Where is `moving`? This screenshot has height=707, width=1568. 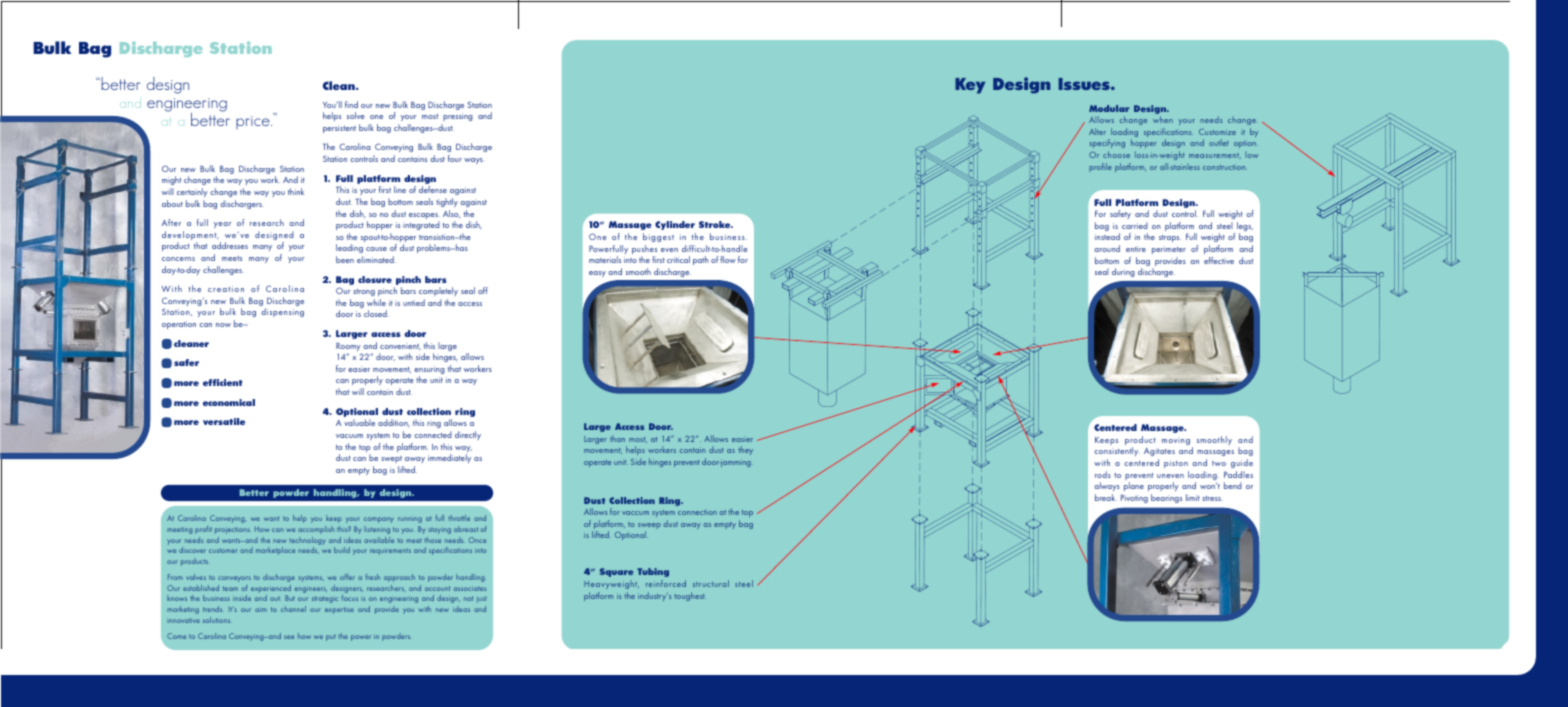 moving is located at coordinates (1176, 441).
